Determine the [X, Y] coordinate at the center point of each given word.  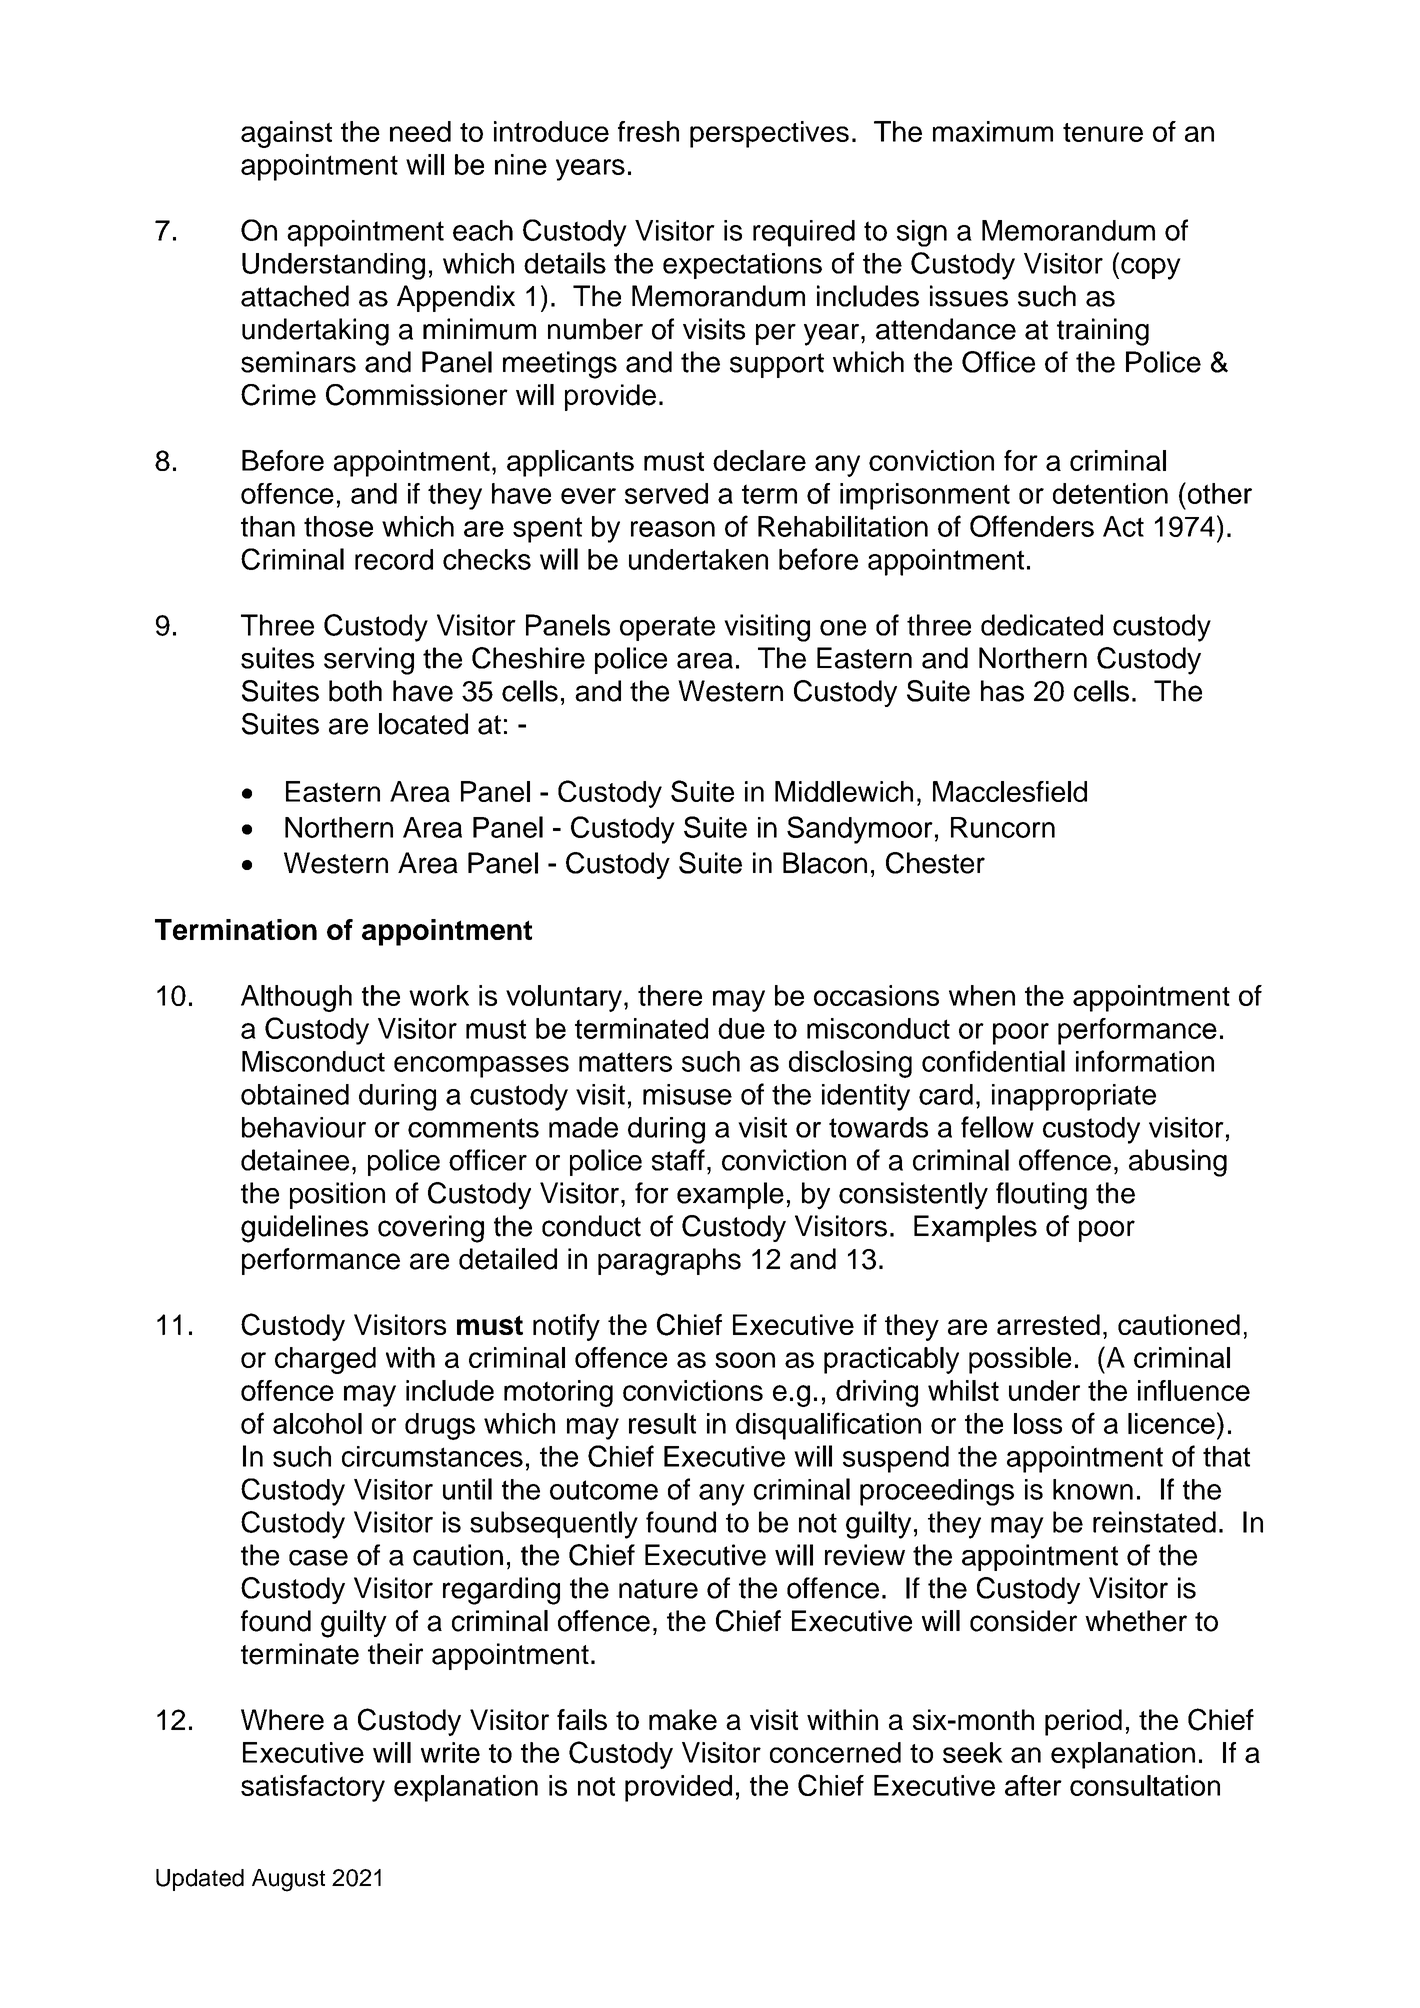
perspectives [769, 134]
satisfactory [313, 1788]
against [286, 134]
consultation [1145, 1785]
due [741, 1028]
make [683, 1719]
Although [296, 998]
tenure [1103, 132]
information [1145, 1061]
